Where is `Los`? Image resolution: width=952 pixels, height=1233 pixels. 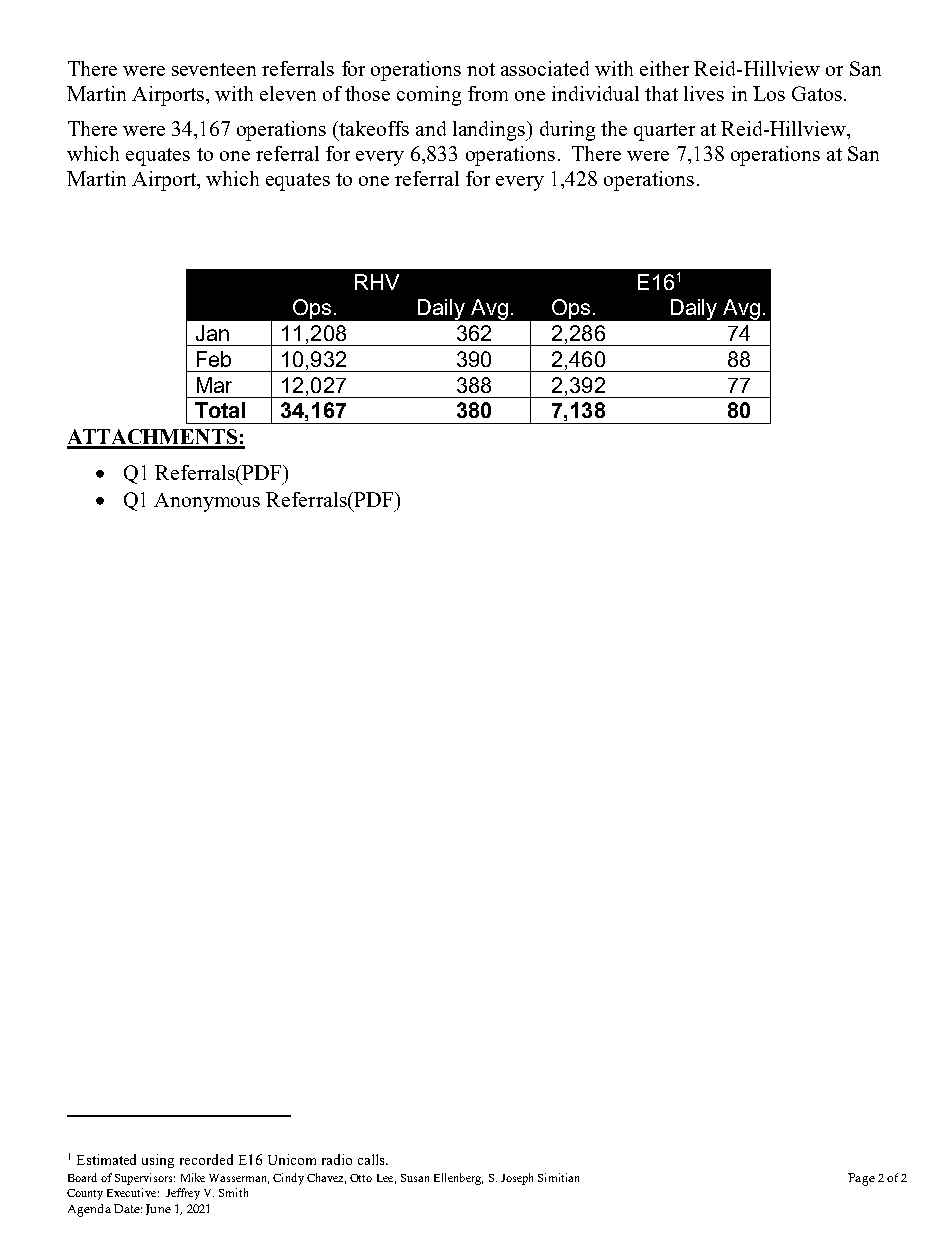 Los is located at coordinates (769, 93).
